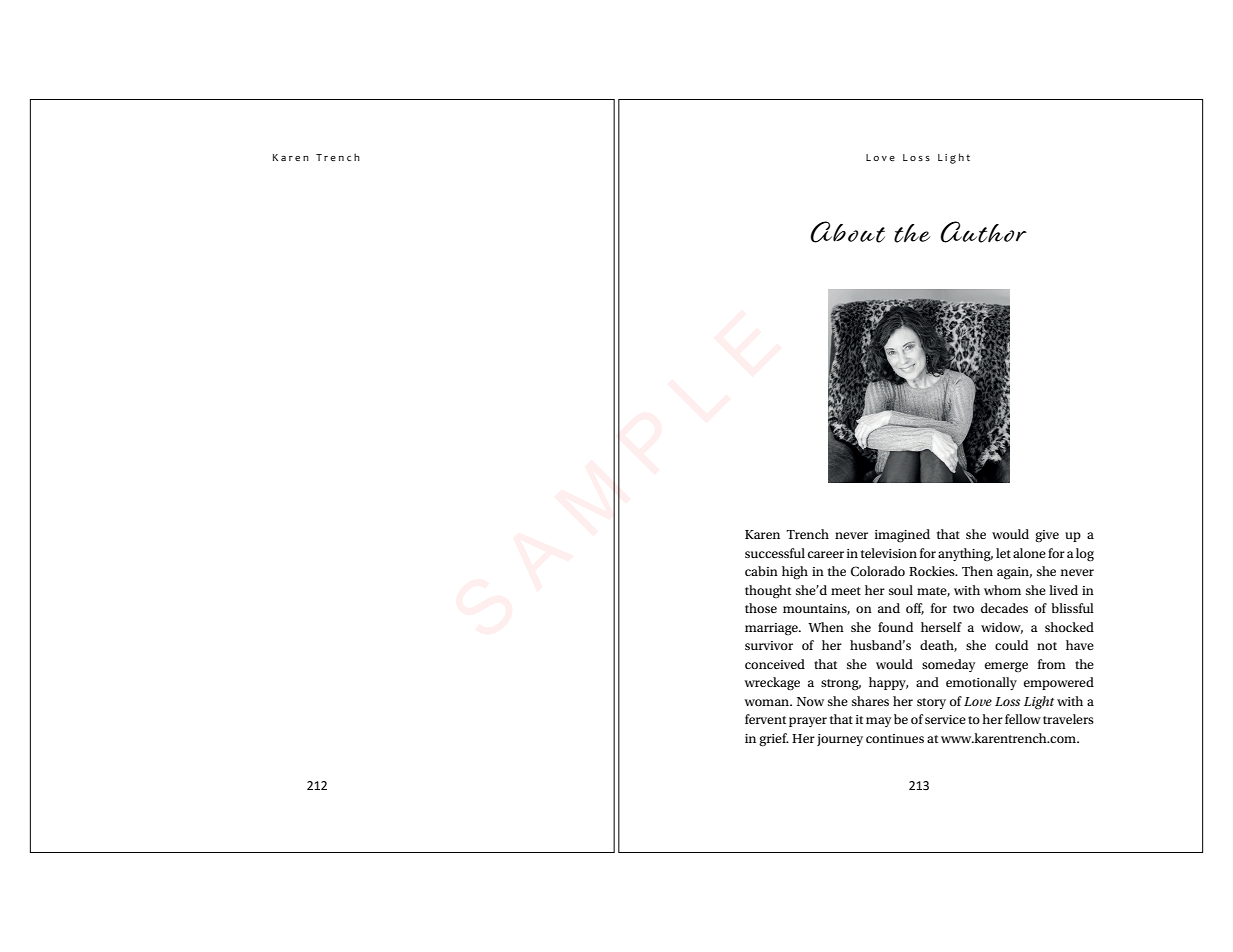  What do you see at coordinates (902, 536) in the page?
I see `imagined` at bounding box center [902, 536].
